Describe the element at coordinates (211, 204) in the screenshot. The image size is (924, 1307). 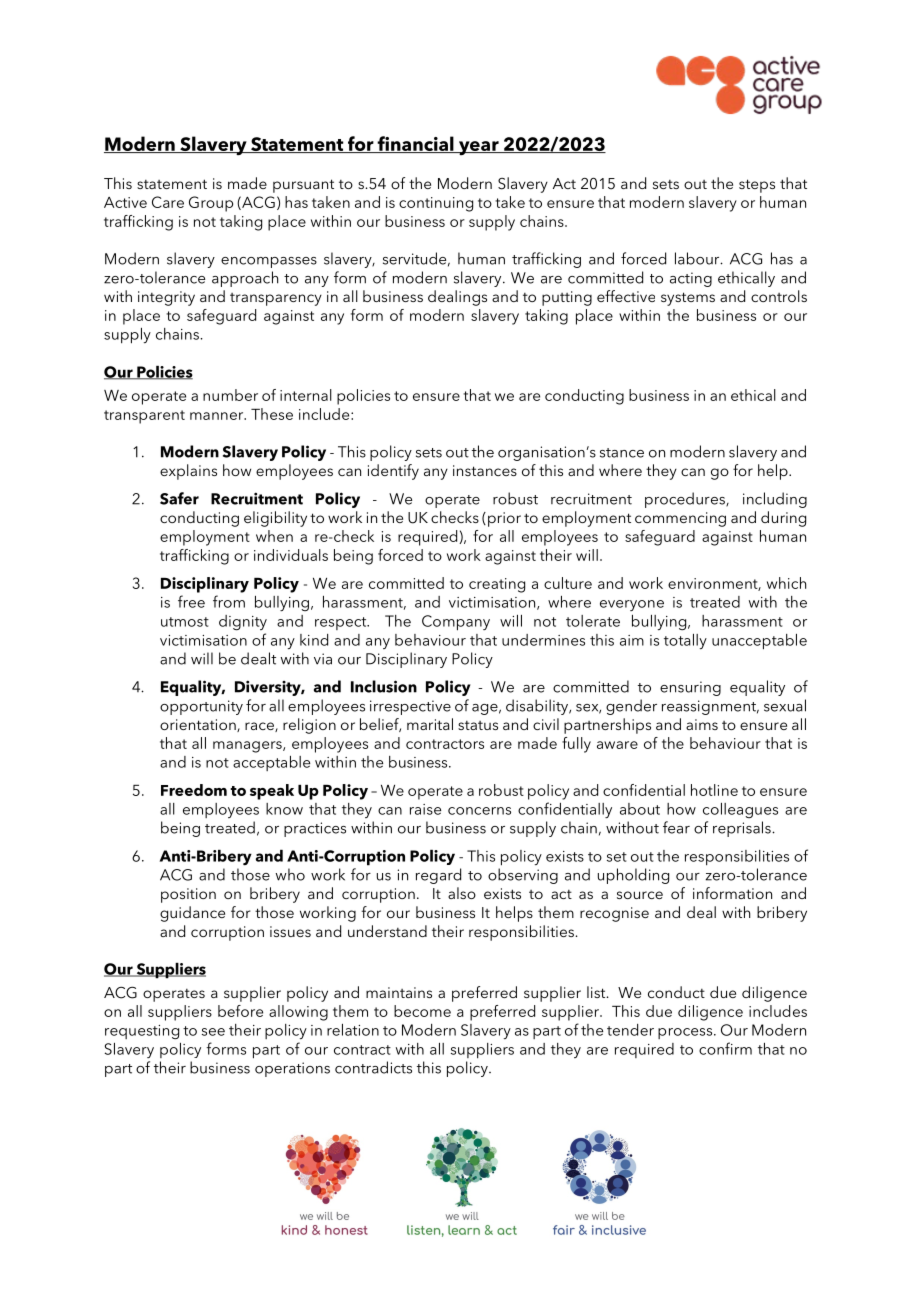
I see `Group` at that location.
